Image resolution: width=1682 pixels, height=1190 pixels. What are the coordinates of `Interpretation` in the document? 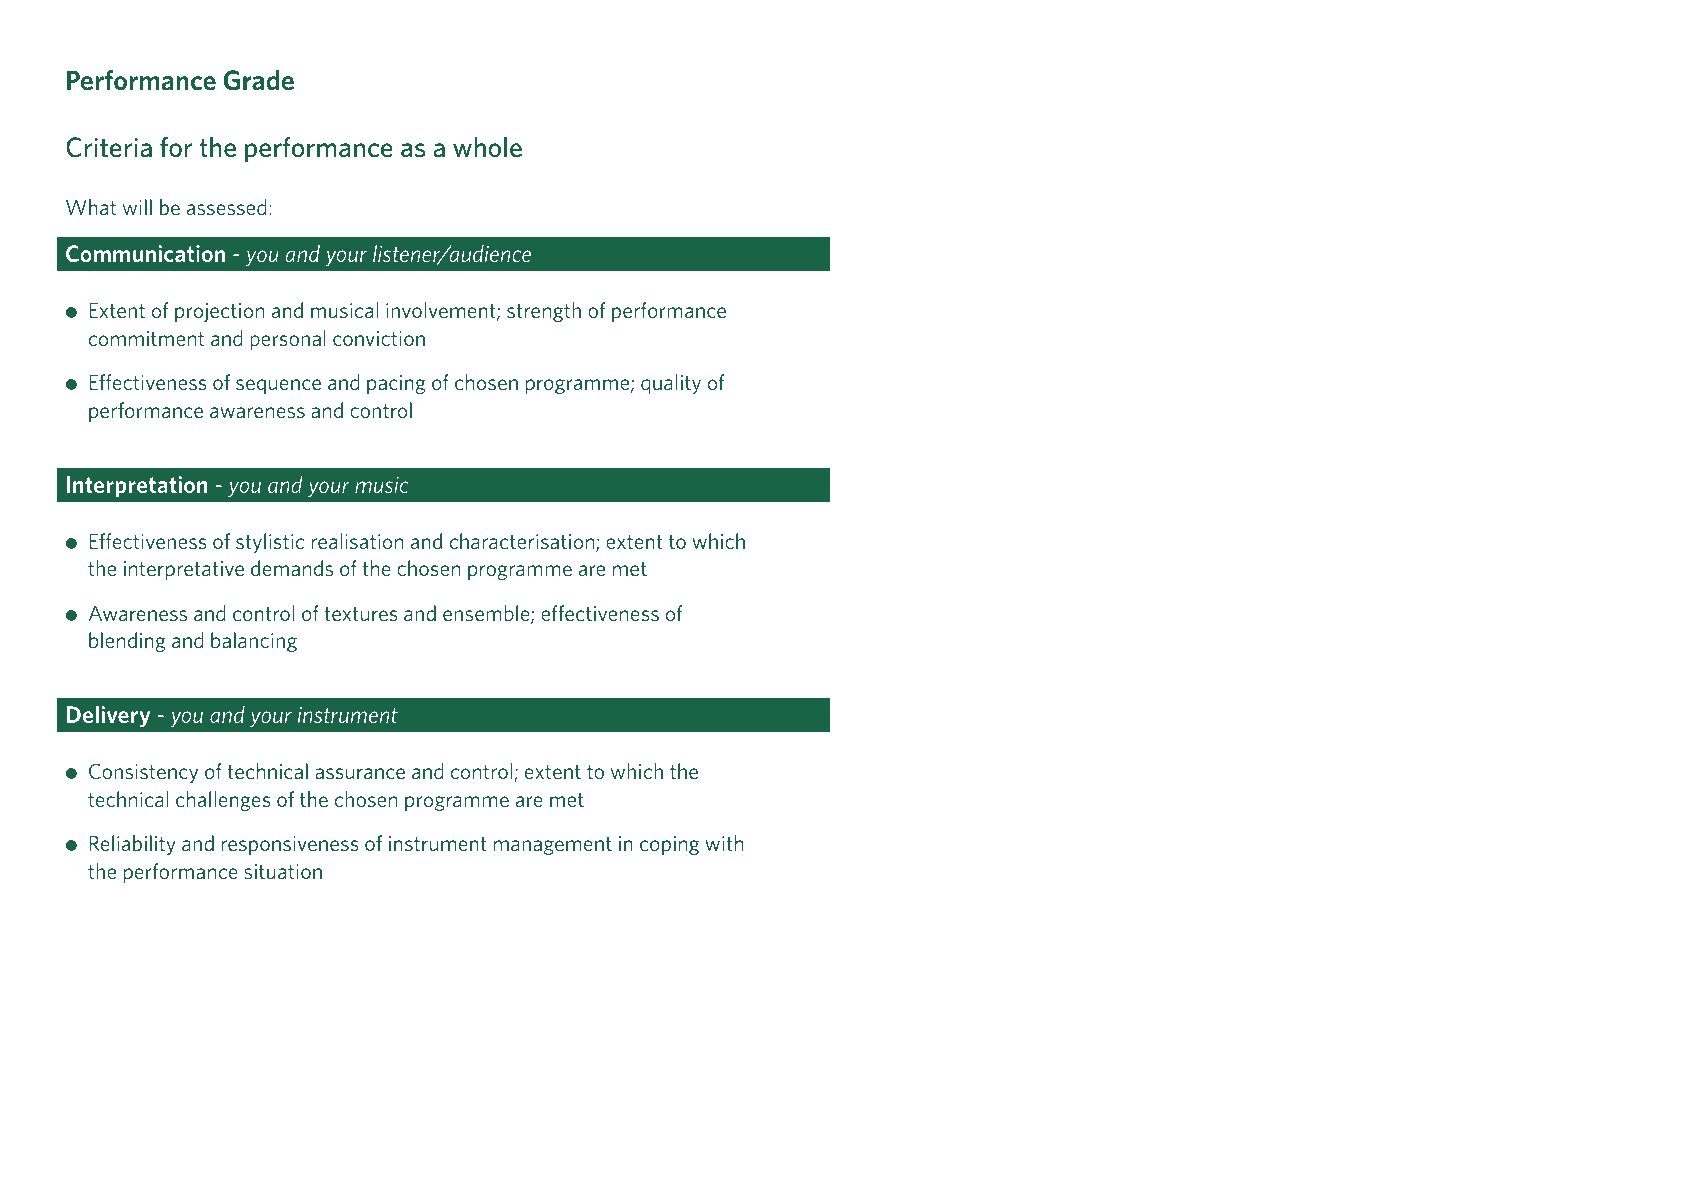 It's located at (137, 487).
